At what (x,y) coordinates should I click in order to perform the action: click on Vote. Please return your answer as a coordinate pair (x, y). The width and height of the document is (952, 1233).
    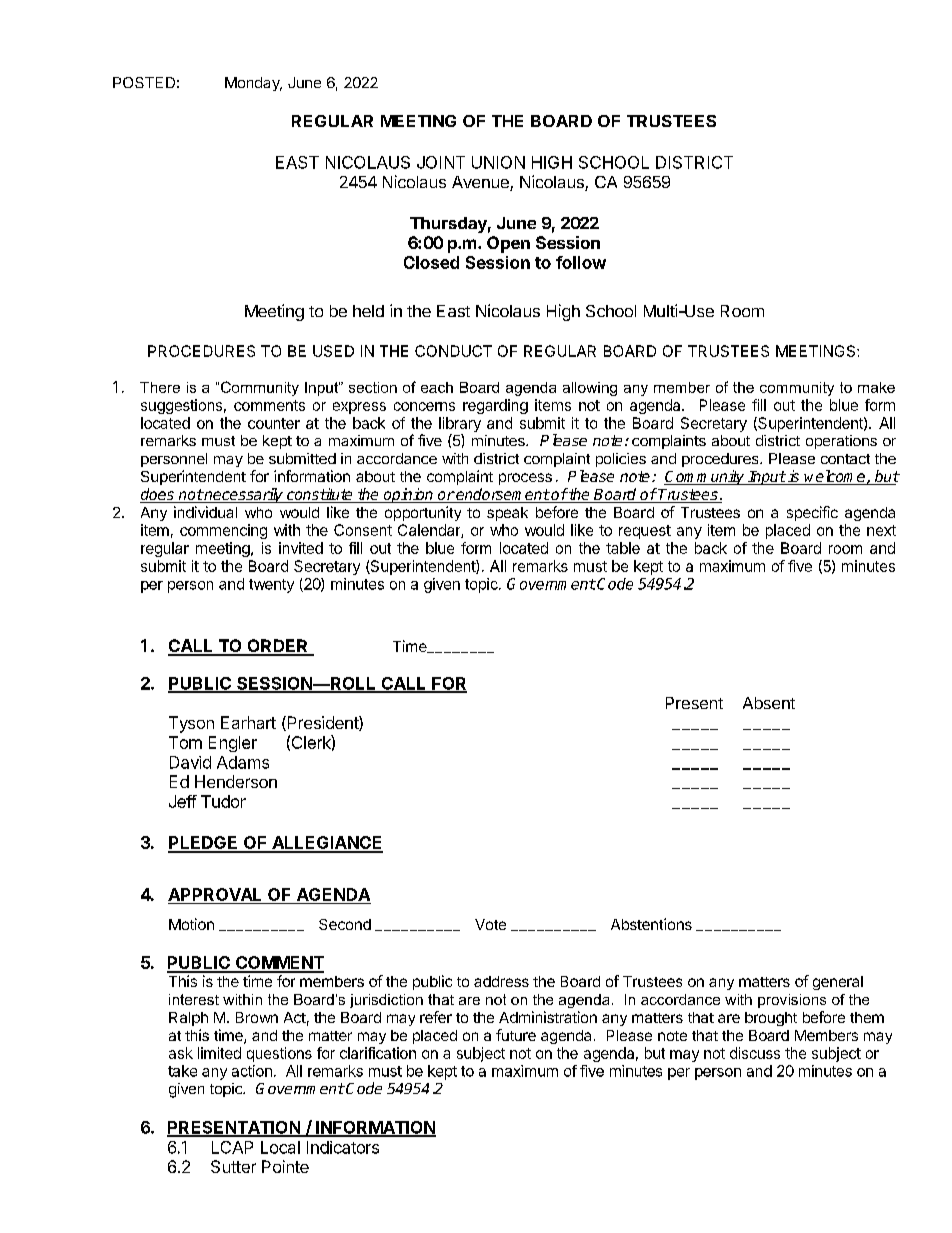
    Looking at the image, I should click on (490, 924).
